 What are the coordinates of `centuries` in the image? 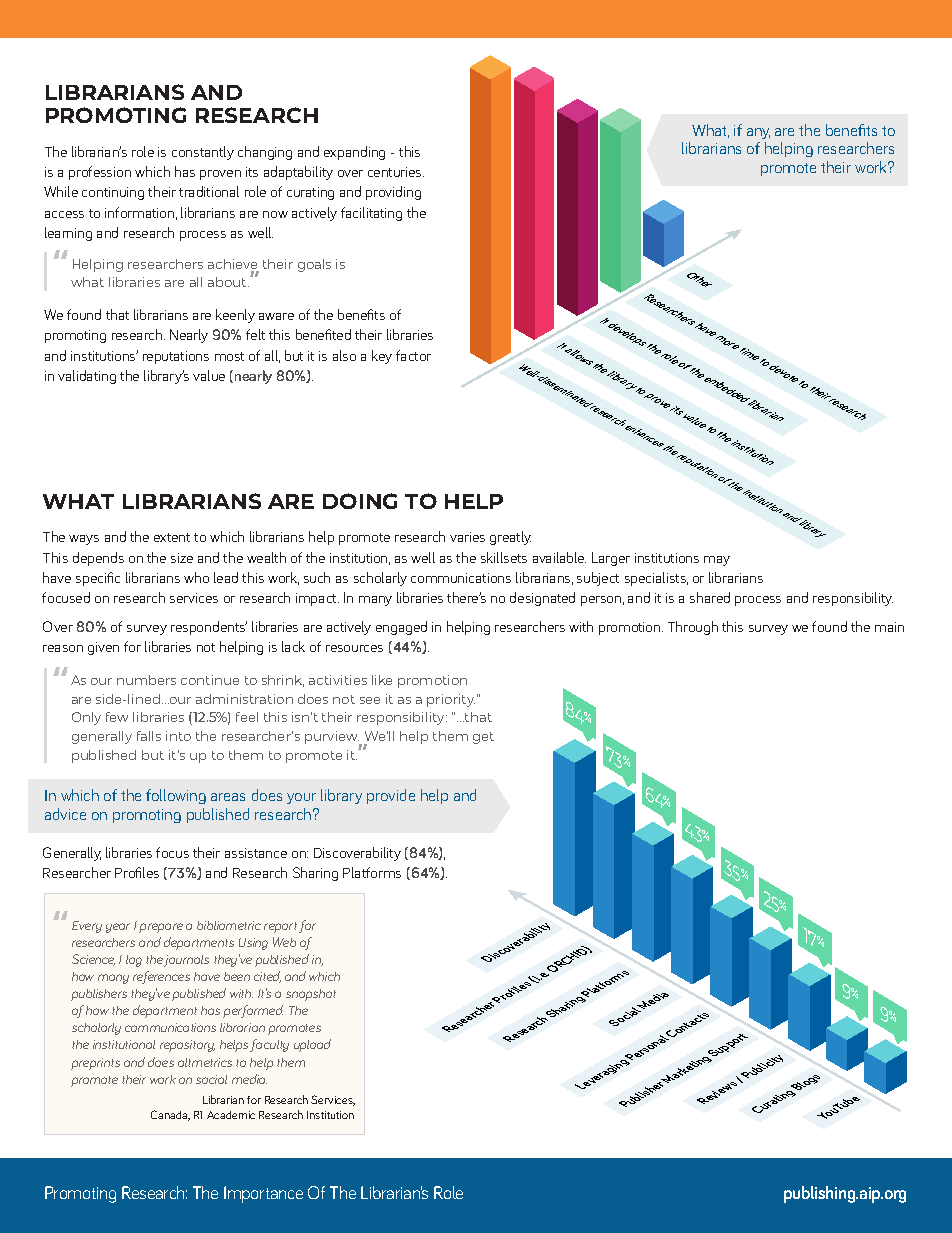 It's located at (396, 172).
